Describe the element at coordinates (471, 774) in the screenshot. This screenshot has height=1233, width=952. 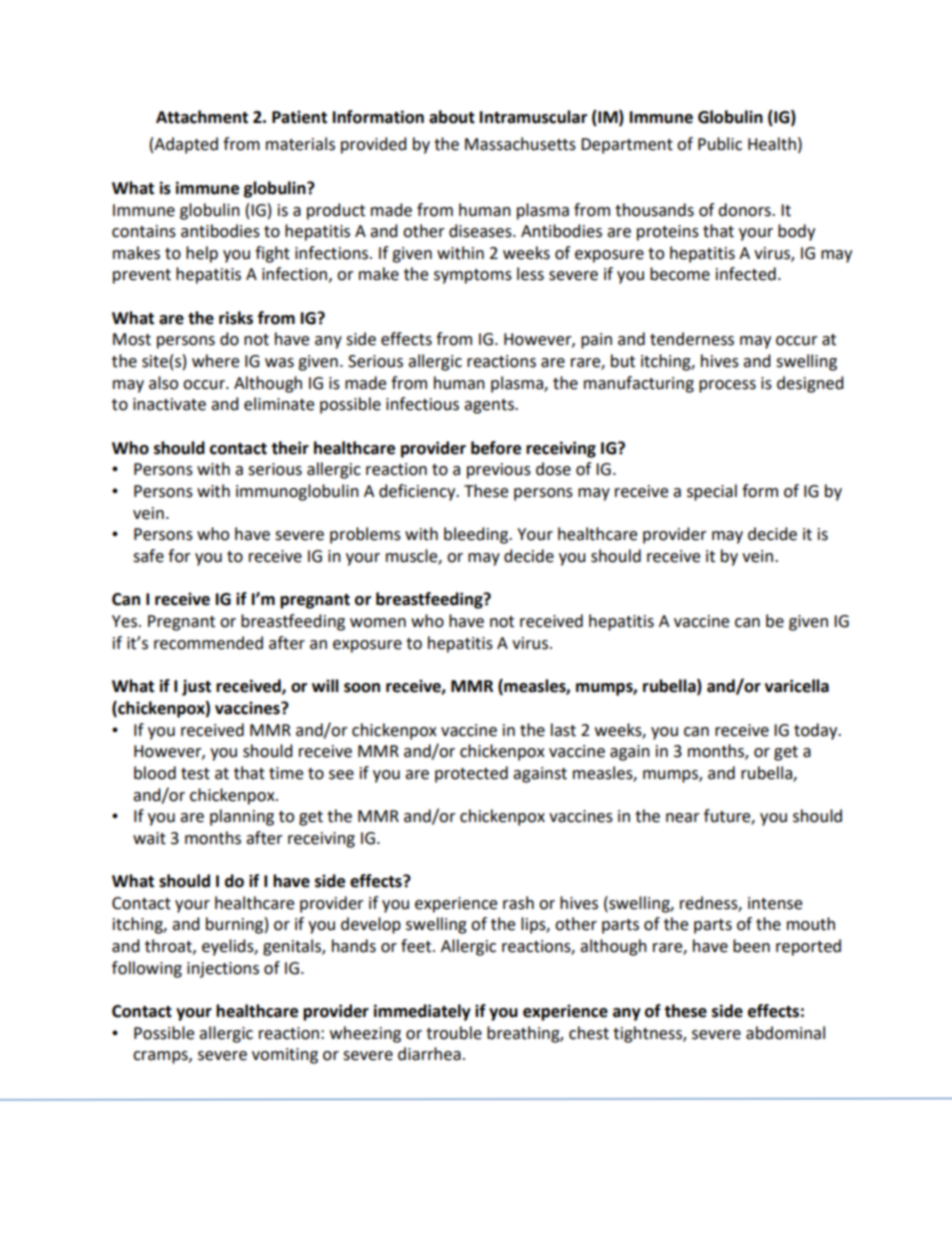
I see `protected` at that location.
